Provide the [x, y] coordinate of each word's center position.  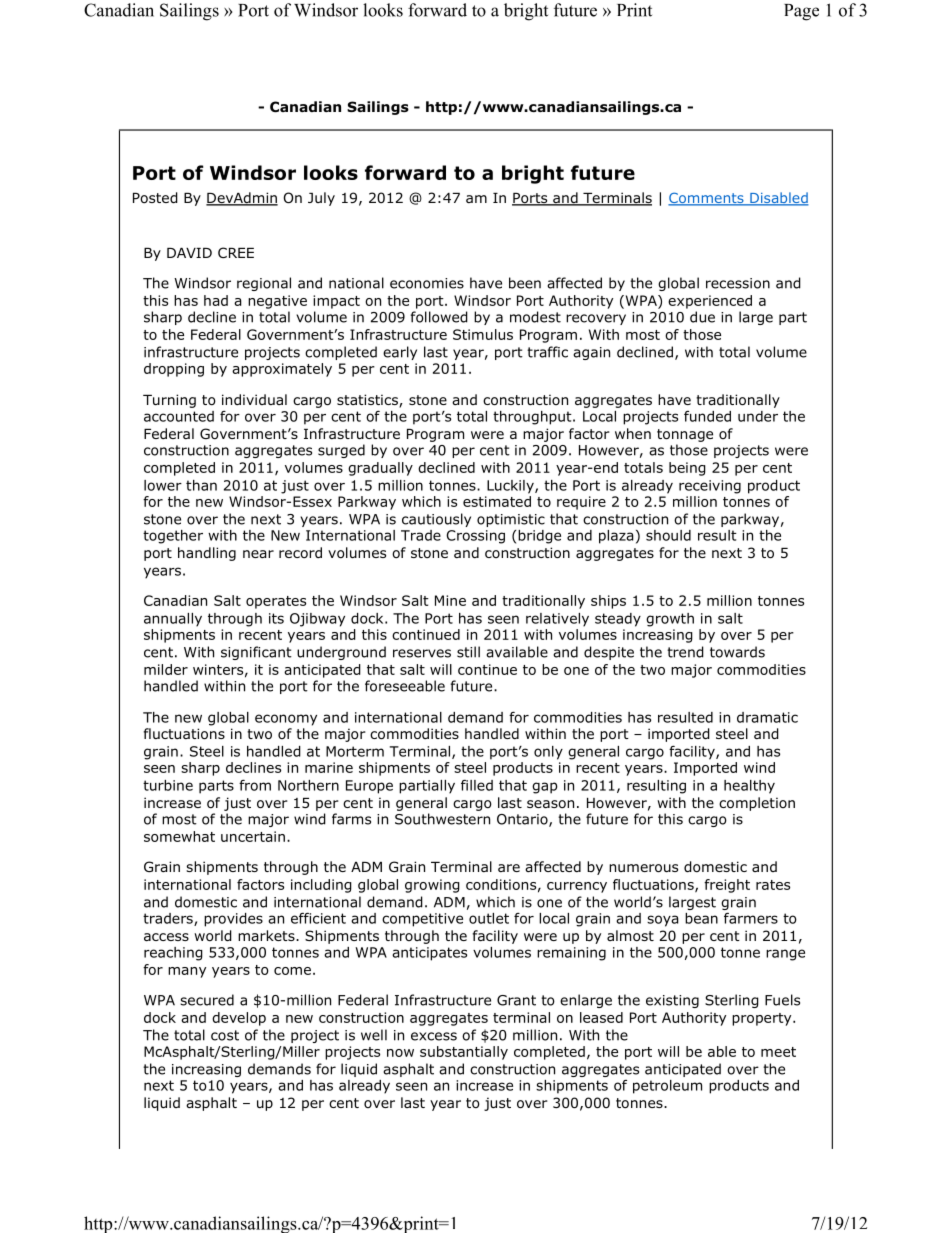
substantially [464, 1053]
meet [778, 1052]
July [321, 199]
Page [801, 12]
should [668, 535]
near [258, 554]
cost [225, 1035]
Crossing [475, 537]
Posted [155, 198]
